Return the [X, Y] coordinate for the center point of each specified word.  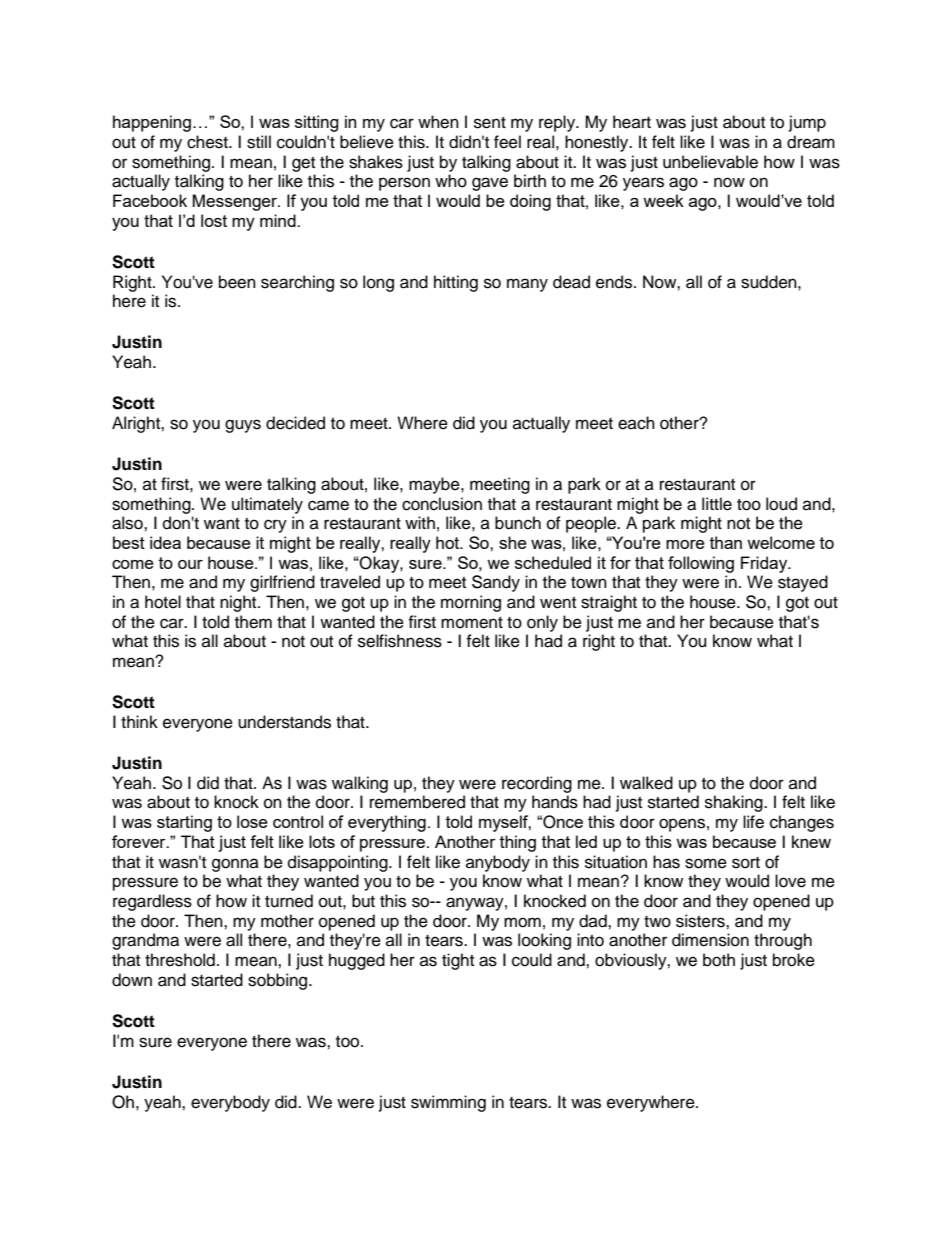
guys [243, 426]
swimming [448, 1103]
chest [208, 142]
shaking [735, 803]
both [719, 960]
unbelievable [710, 162]
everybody [230, 1103]
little [717, 504]
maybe [435, 485]
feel [507, 142]
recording [537, 784]
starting [184, 823]
